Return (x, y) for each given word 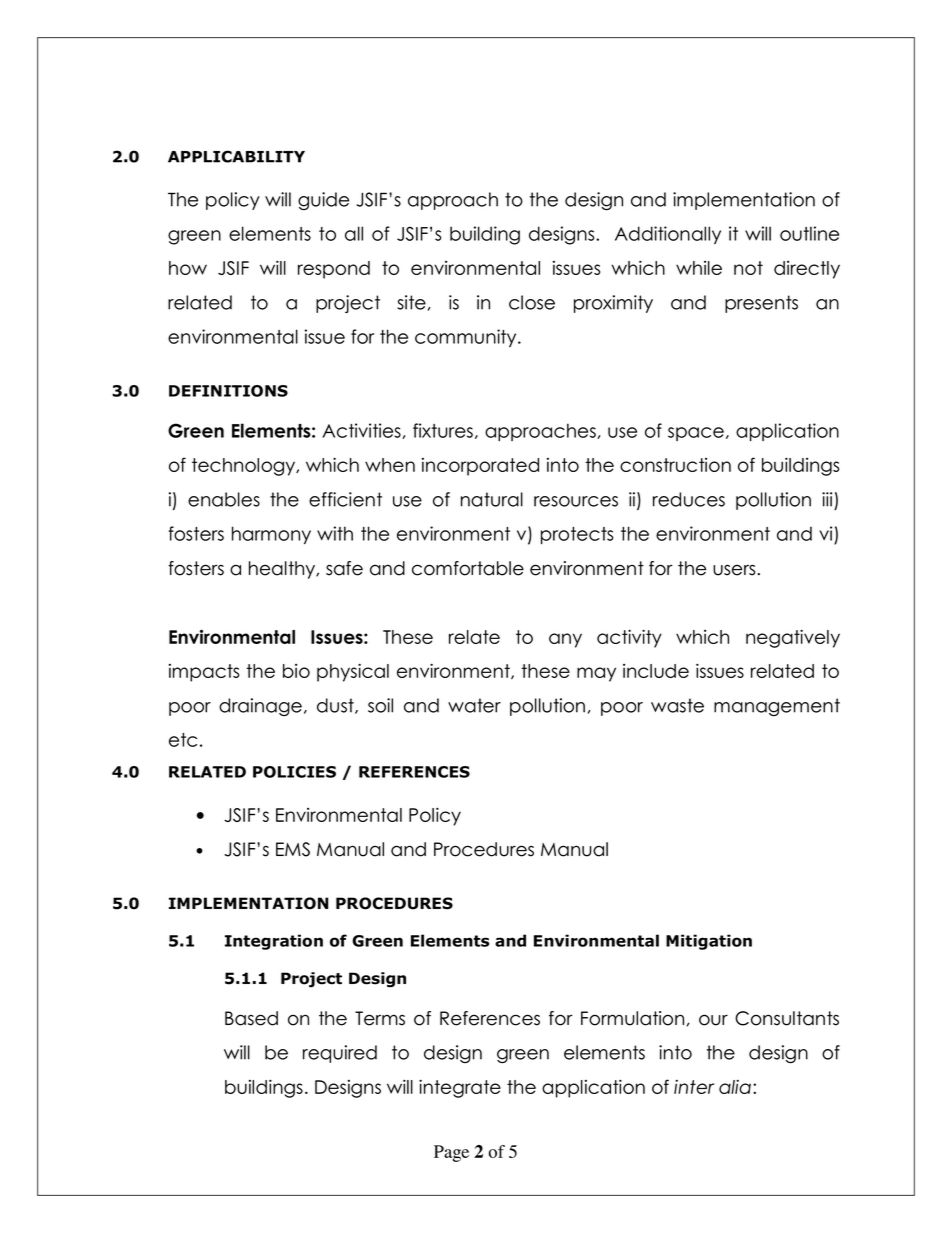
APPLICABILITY (236, 156)
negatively (793, 638)
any (565, 640)
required (340, 1054)
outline (809, 233)
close (532, 302)
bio (296, 671)
